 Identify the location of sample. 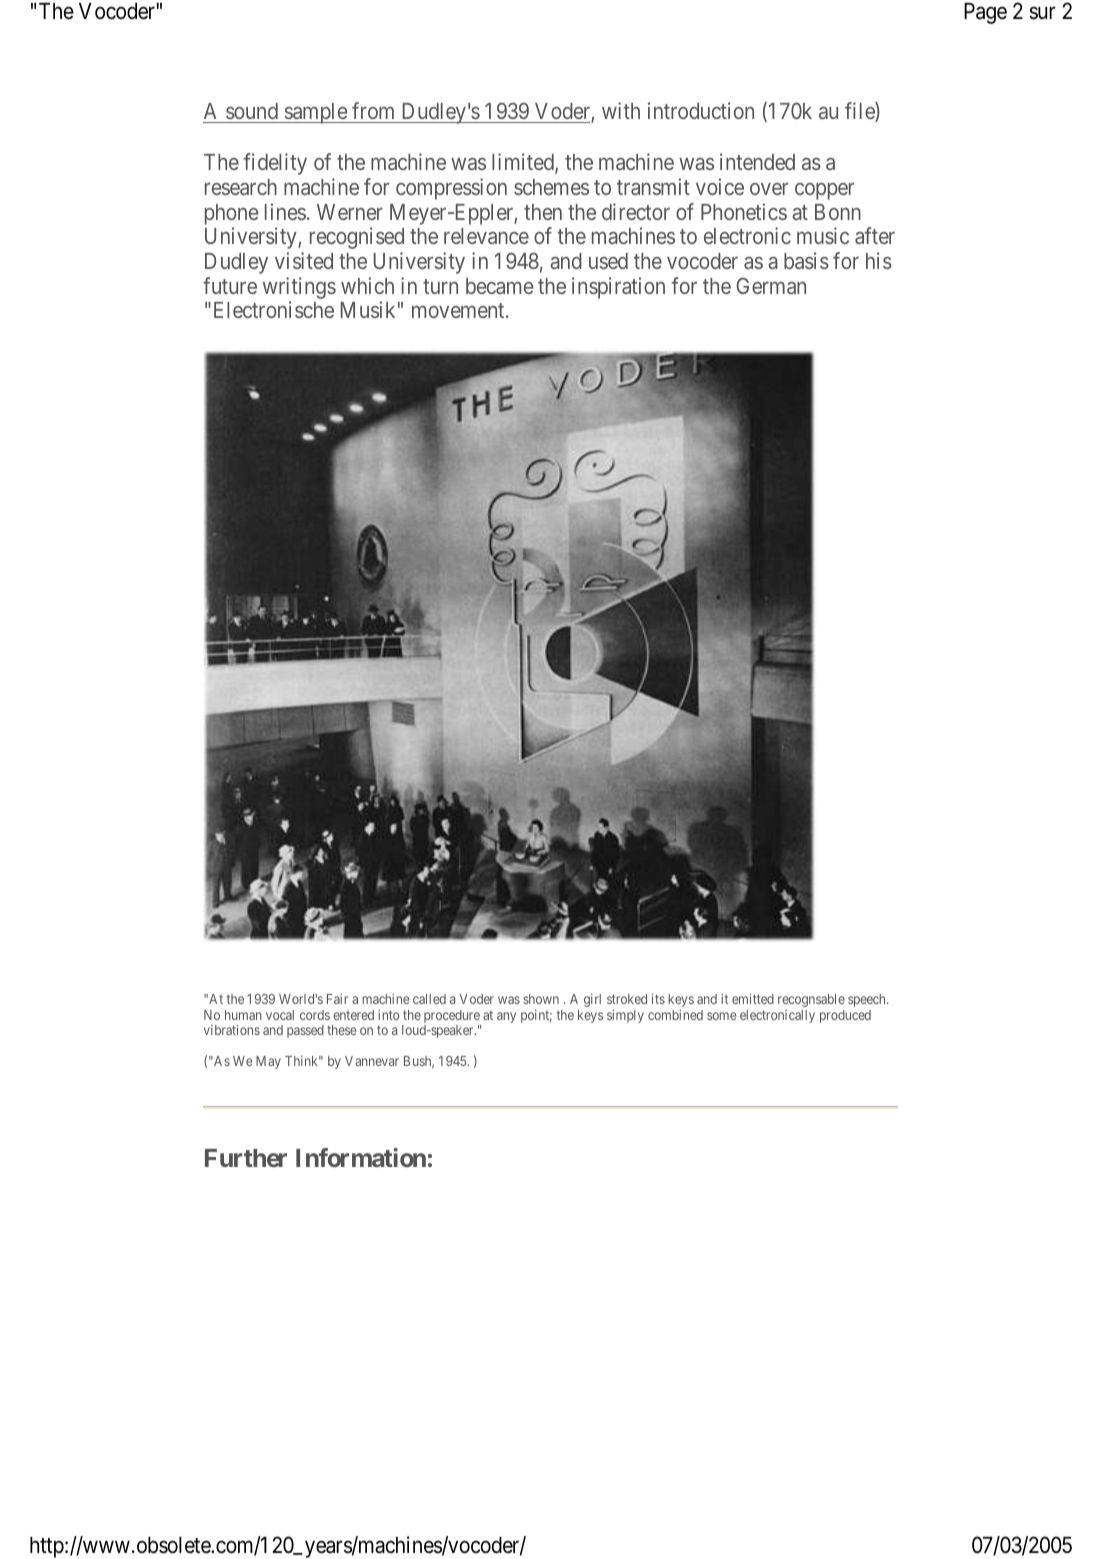
(315, 113).
